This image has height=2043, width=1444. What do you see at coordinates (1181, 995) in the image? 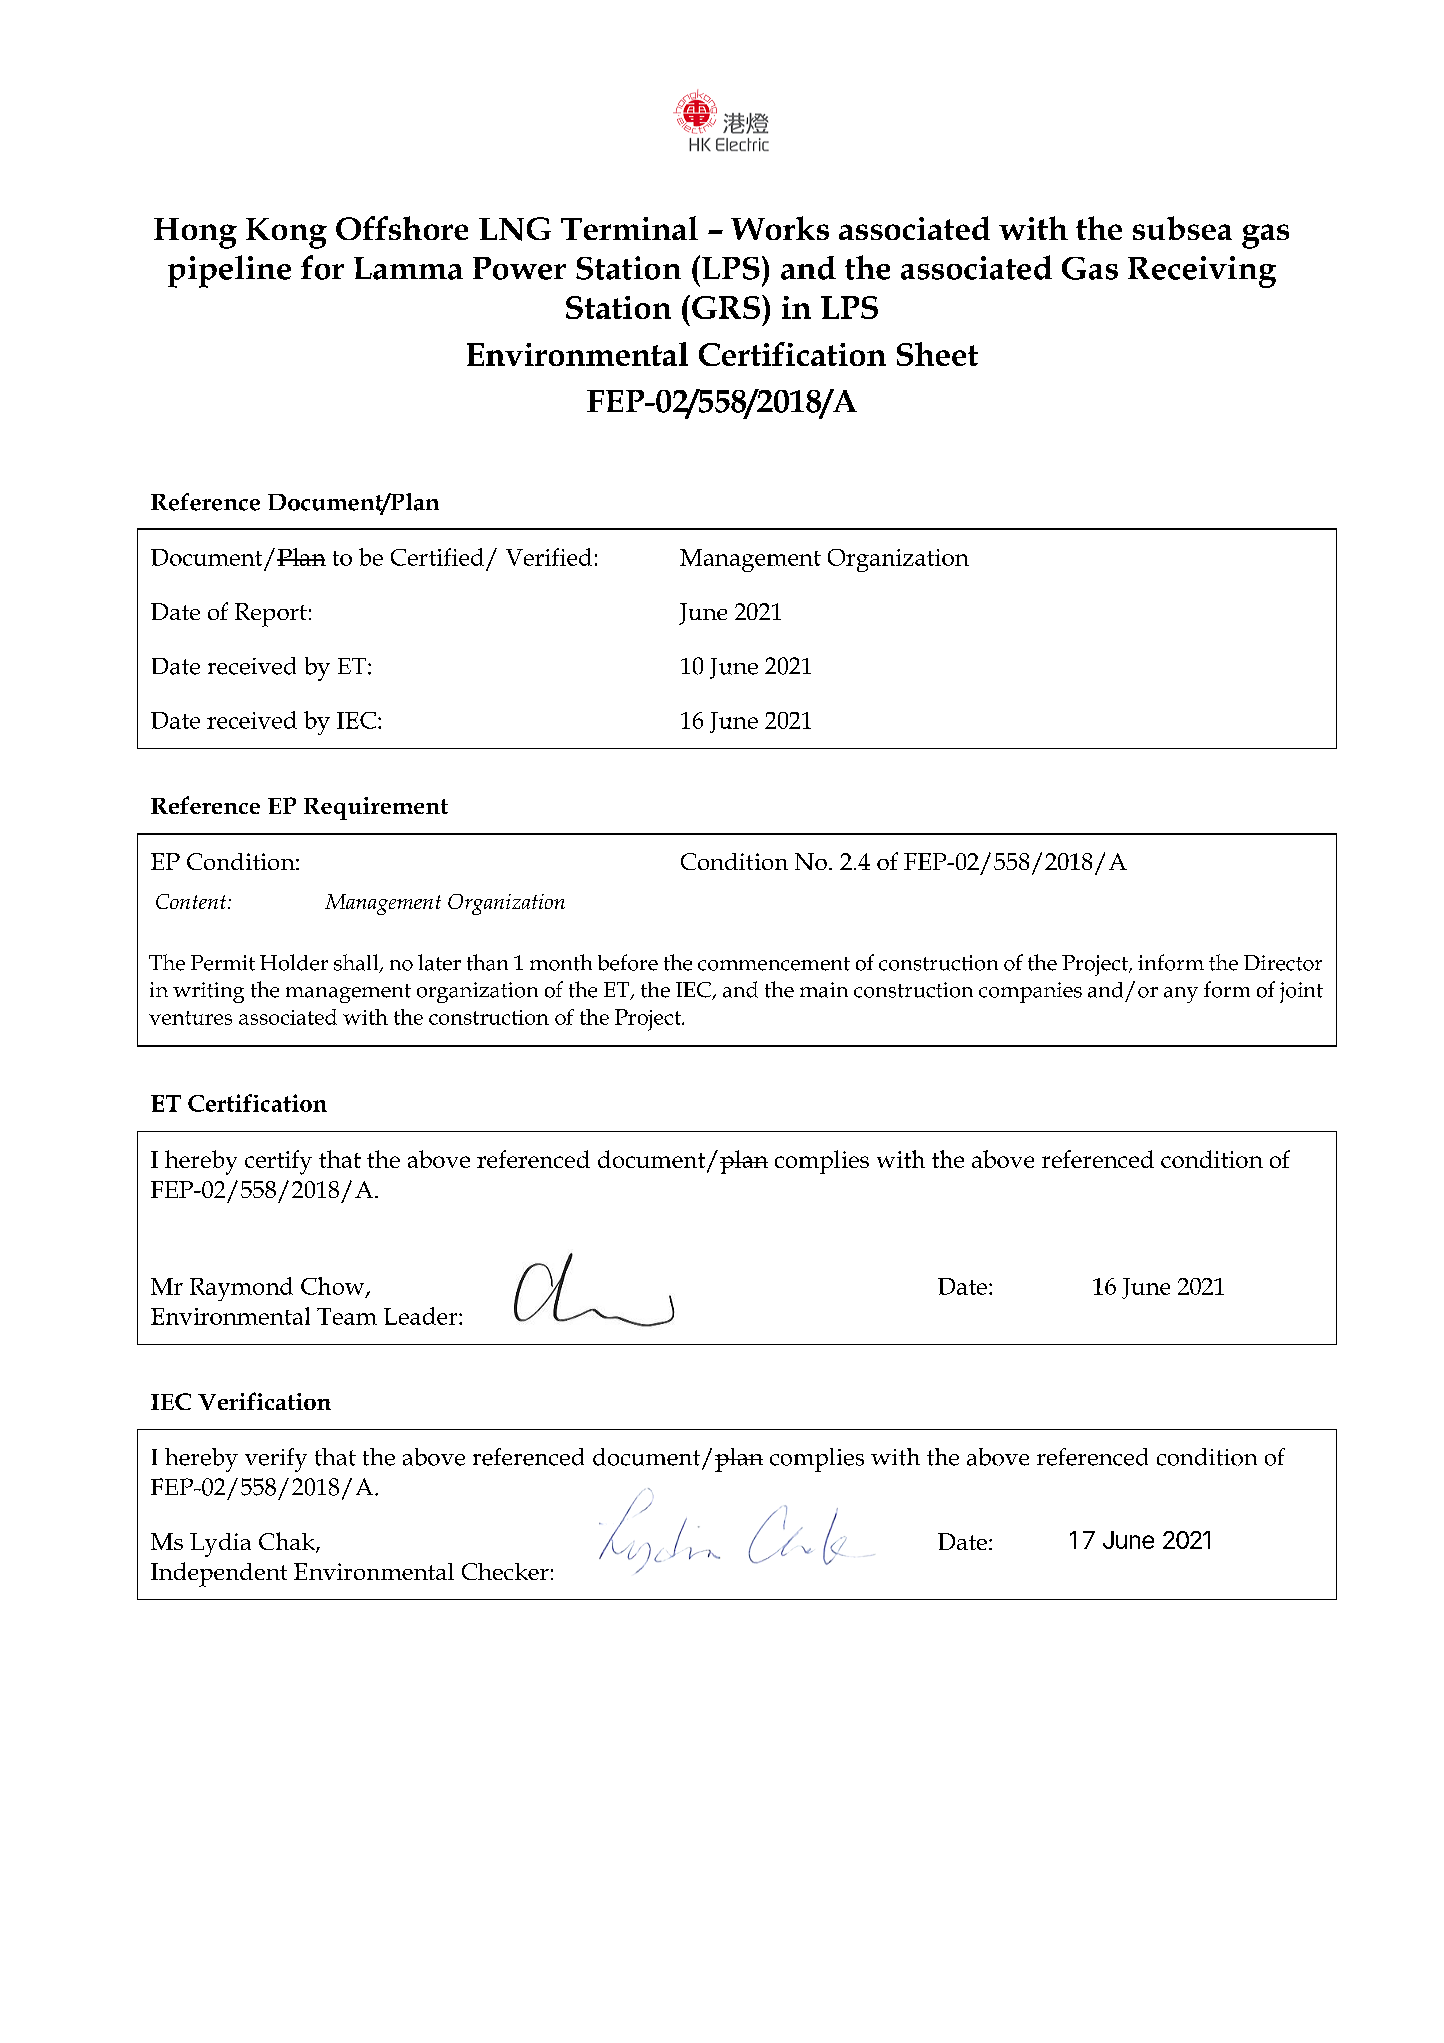
I see `any` at bounding box center [1181, 995].
